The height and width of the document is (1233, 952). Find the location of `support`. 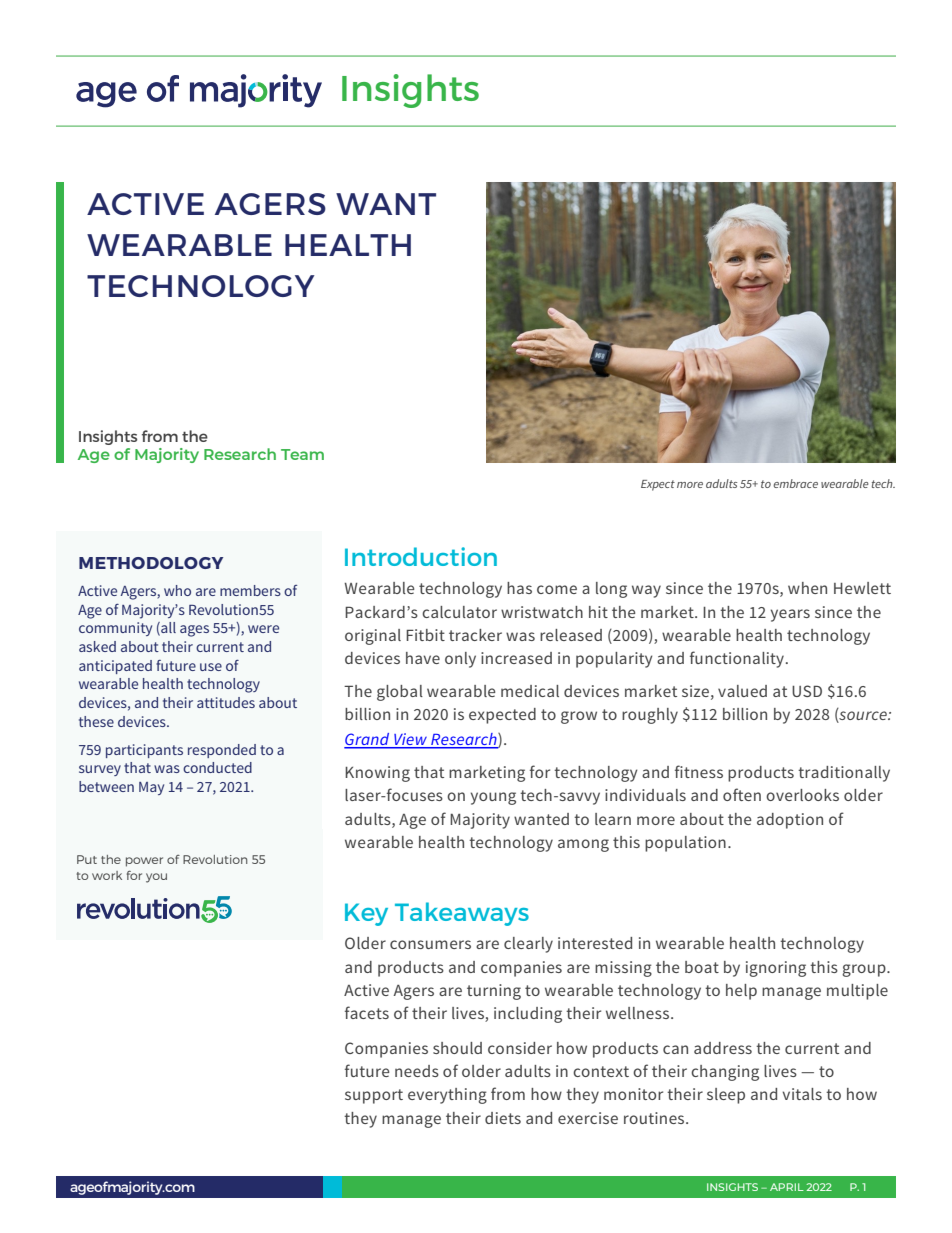

support is located at coordinates (374, 1096).
